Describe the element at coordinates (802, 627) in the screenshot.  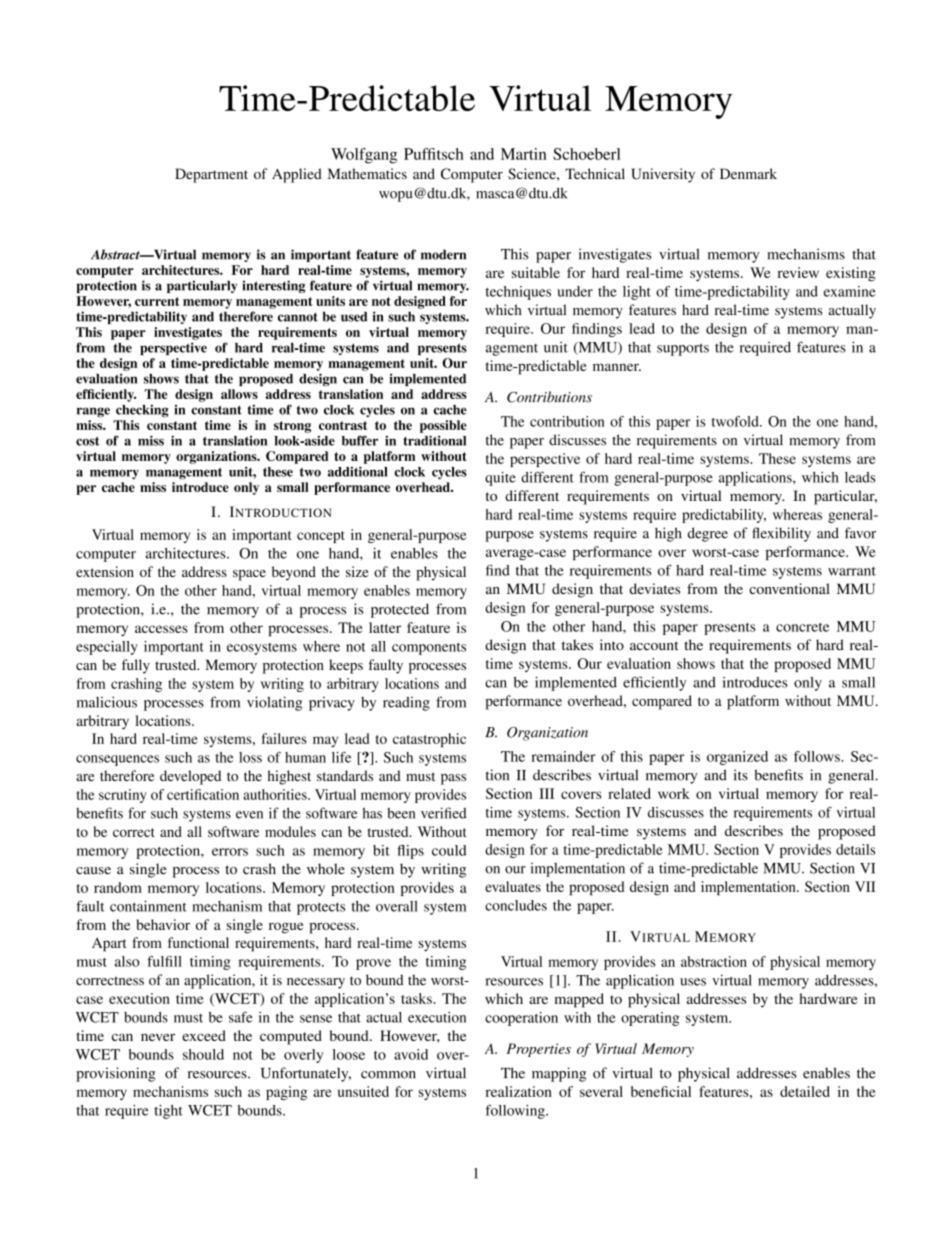
I see `concrete` at that location.
